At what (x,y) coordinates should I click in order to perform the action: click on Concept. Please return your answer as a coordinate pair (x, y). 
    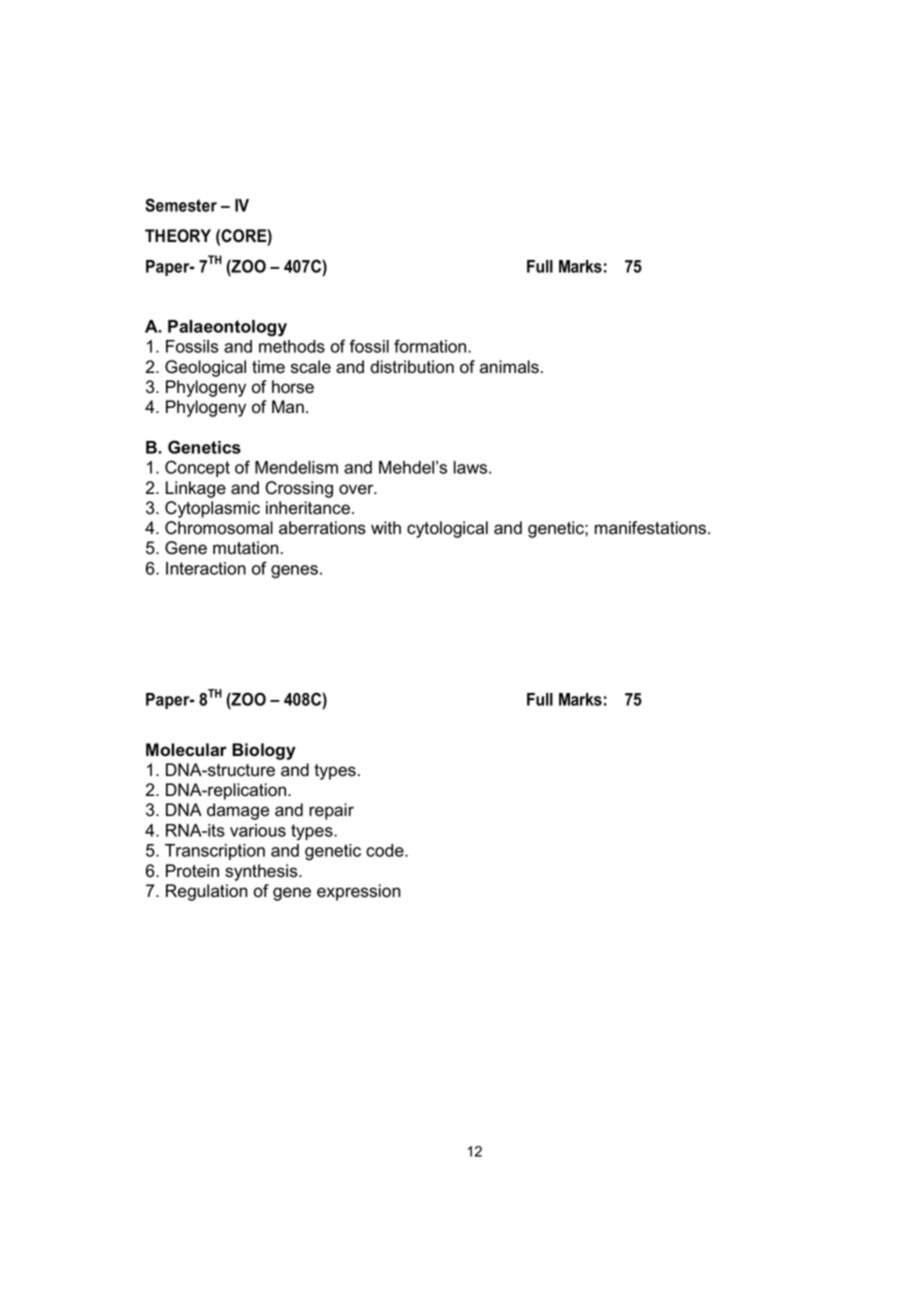
    Looking at the image, I should click on (197, 468).
